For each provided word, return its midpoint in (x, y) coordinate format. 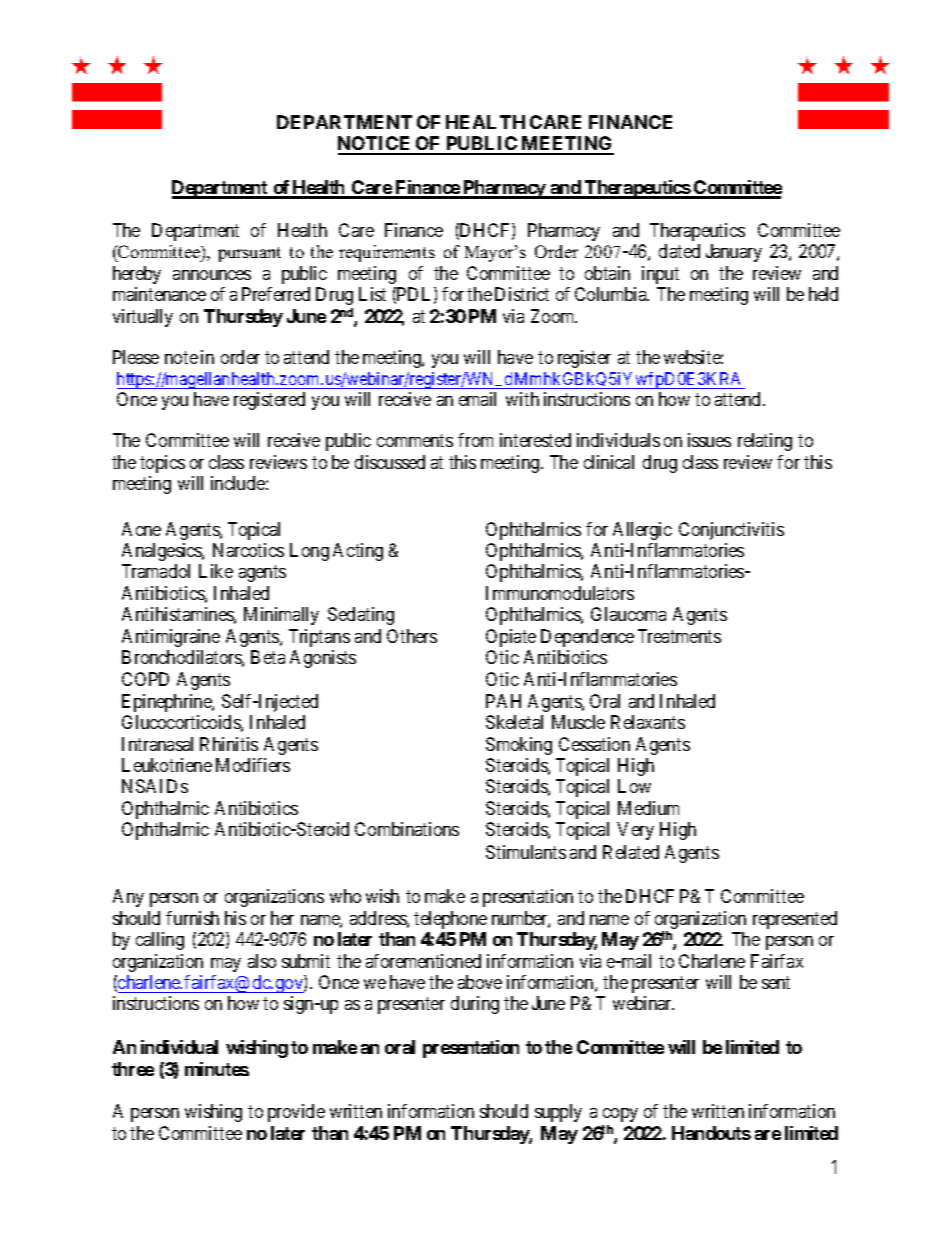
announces (212, 275)
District (522, 294)
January (734, 253)
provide (296, 1113)
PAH (503, 701)
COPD (145, 679)
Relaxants (648, 722)
